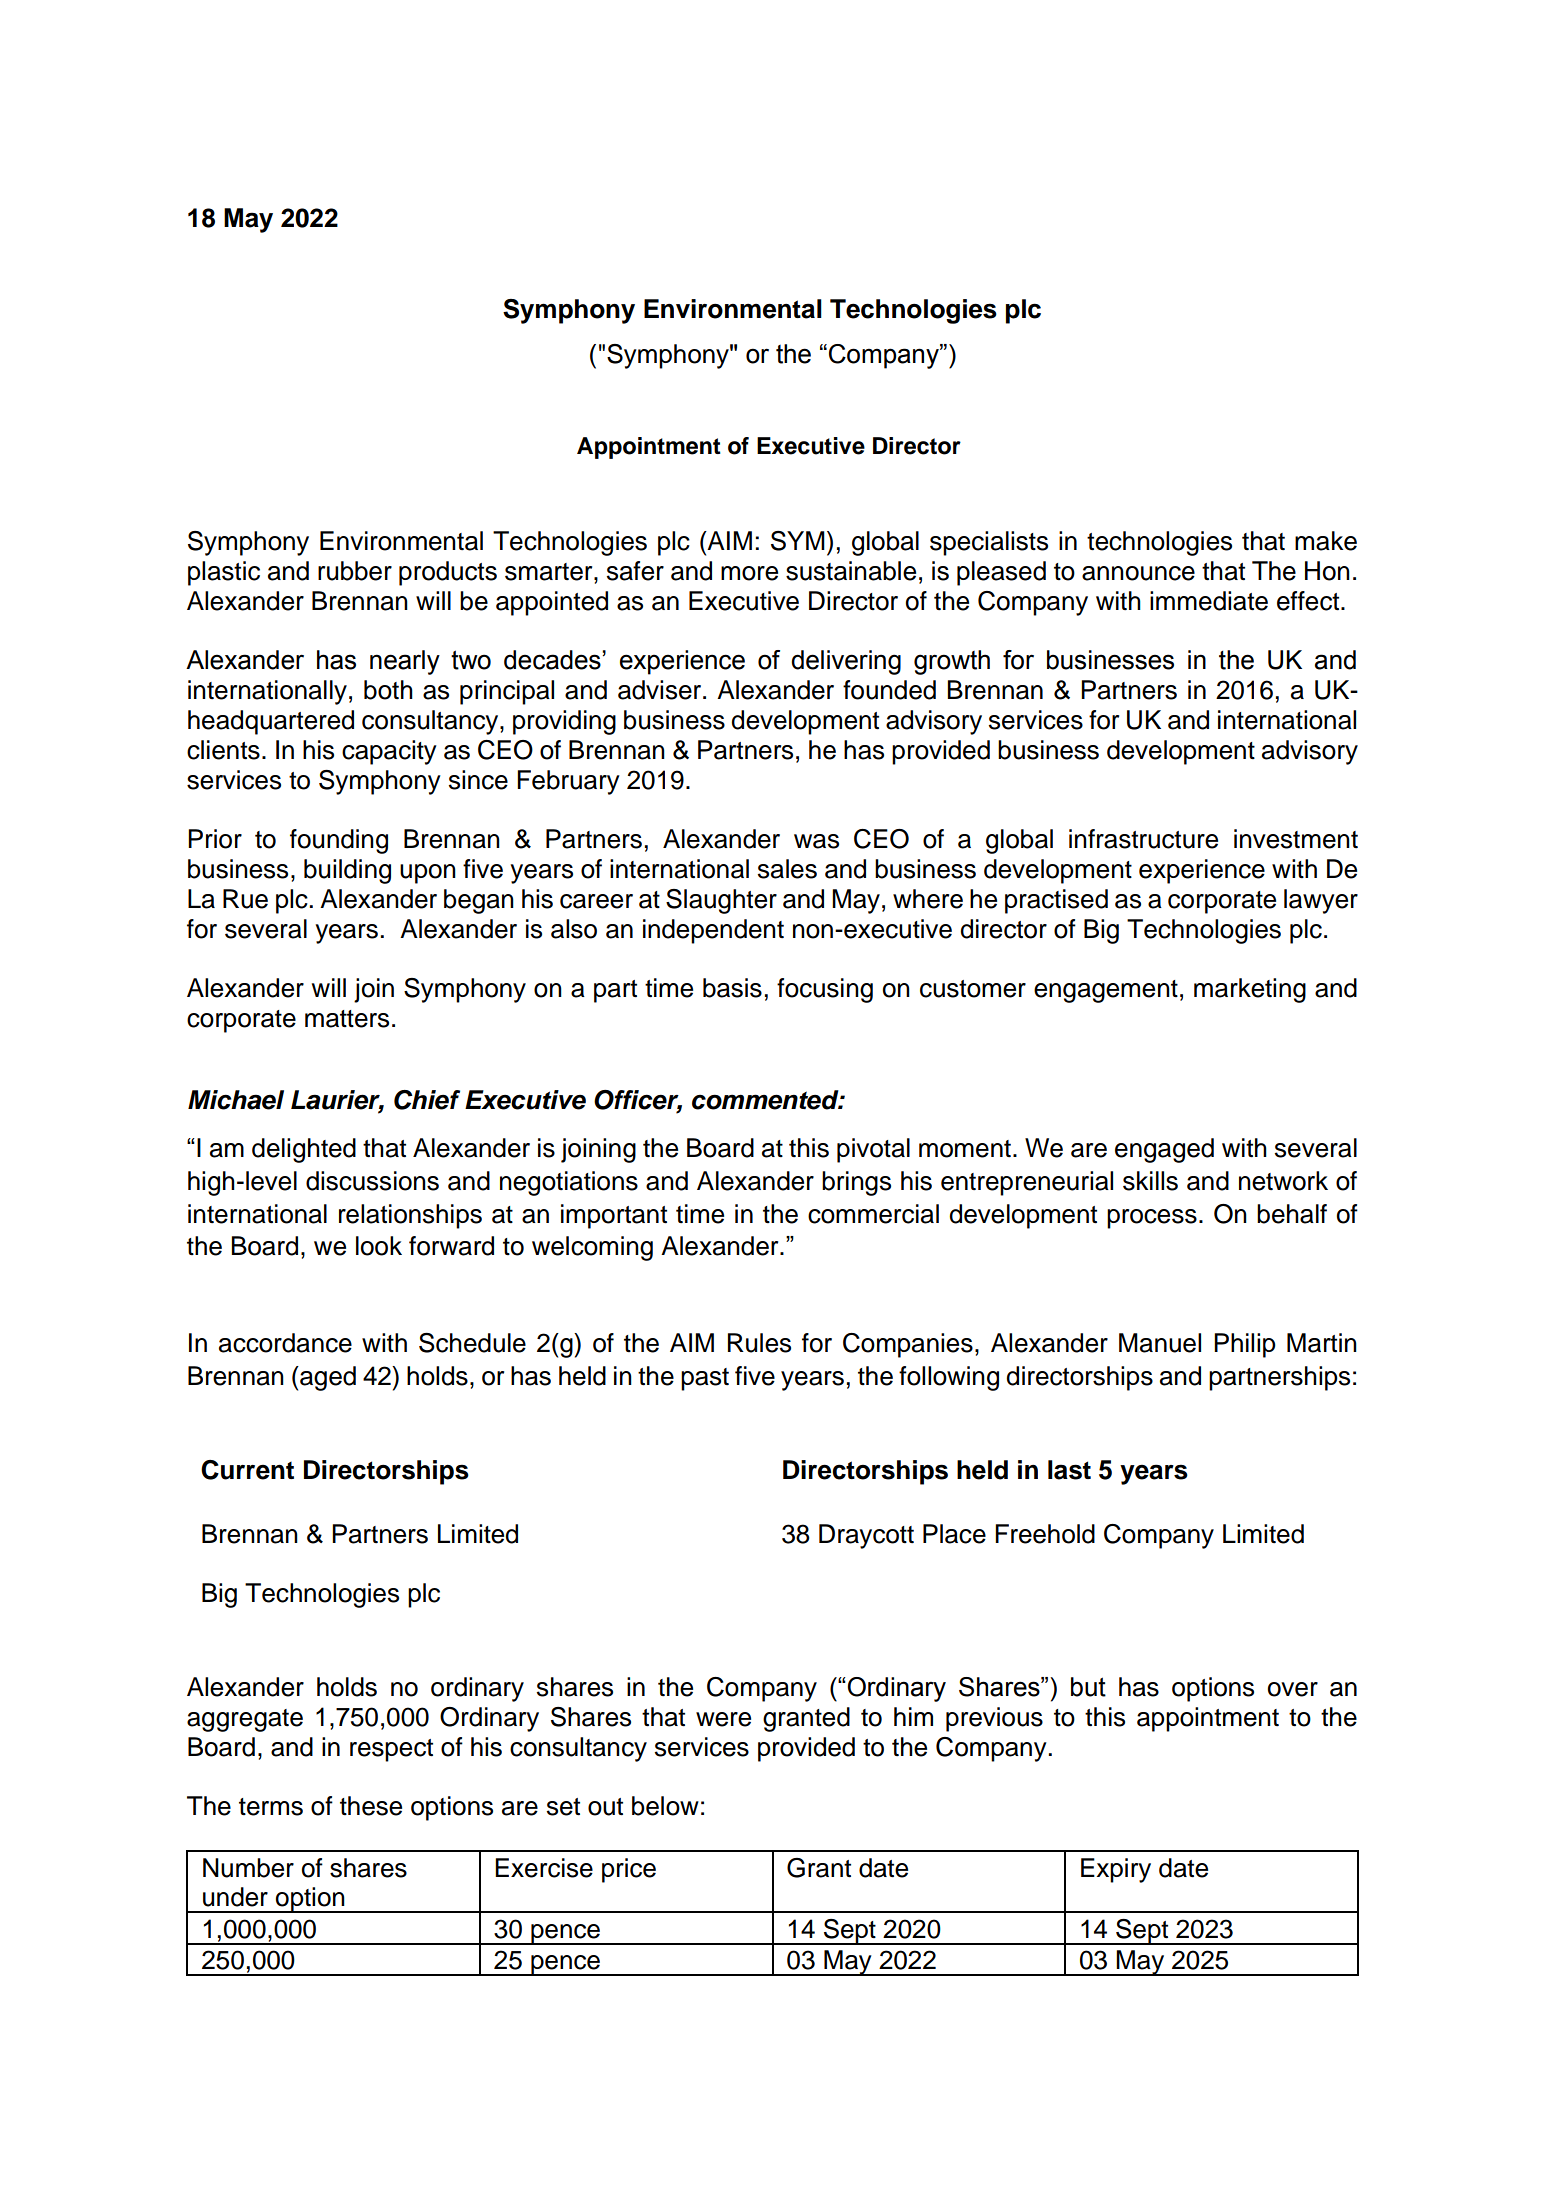 This screenshot has height=2185, width=1545. What do you see at coordinates (873, 1214) in the screenshot?
I see `commercial` at bounding box center [873, 1214].
